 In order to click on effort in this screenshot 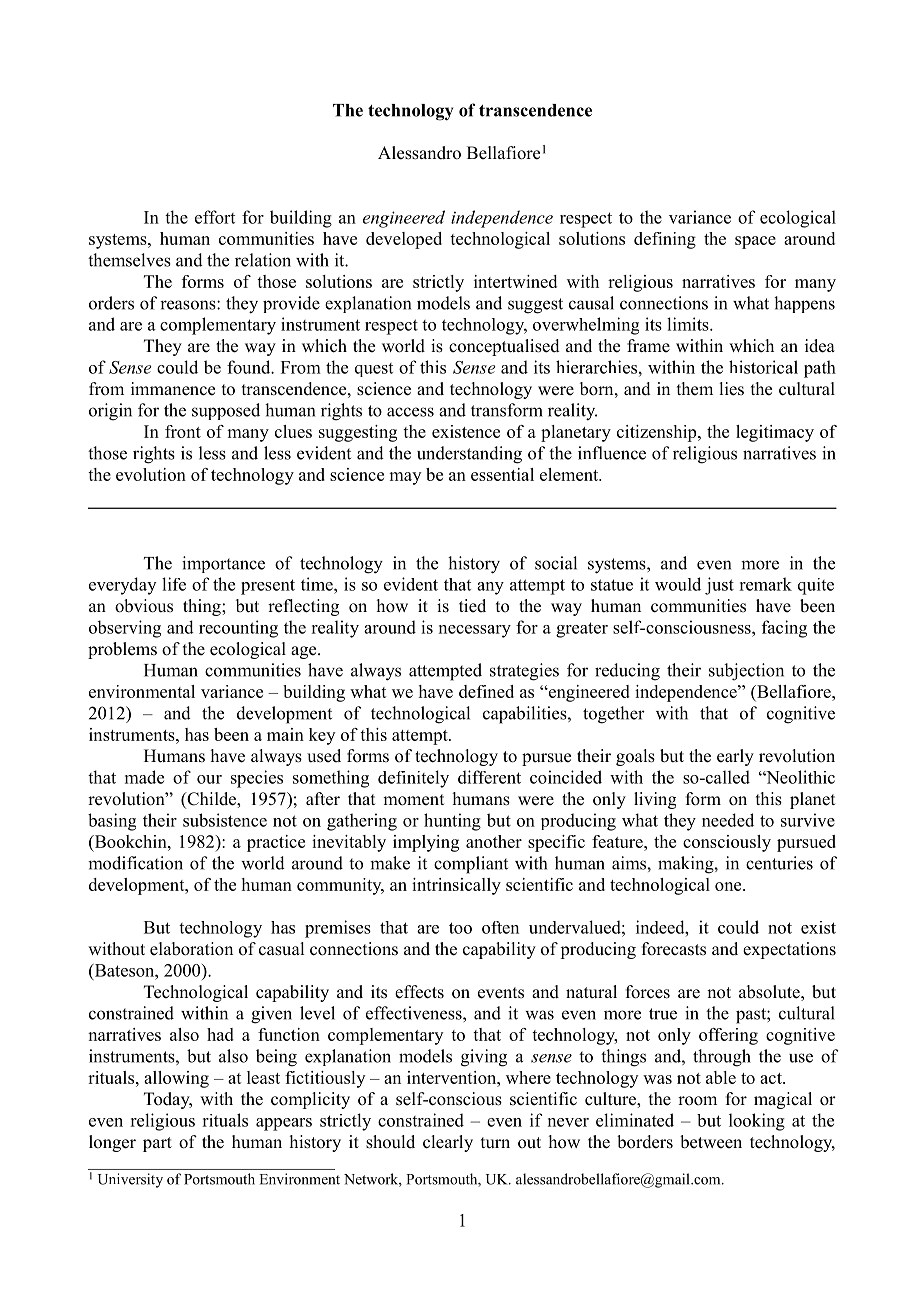, I will do `click(215, 217)`.
